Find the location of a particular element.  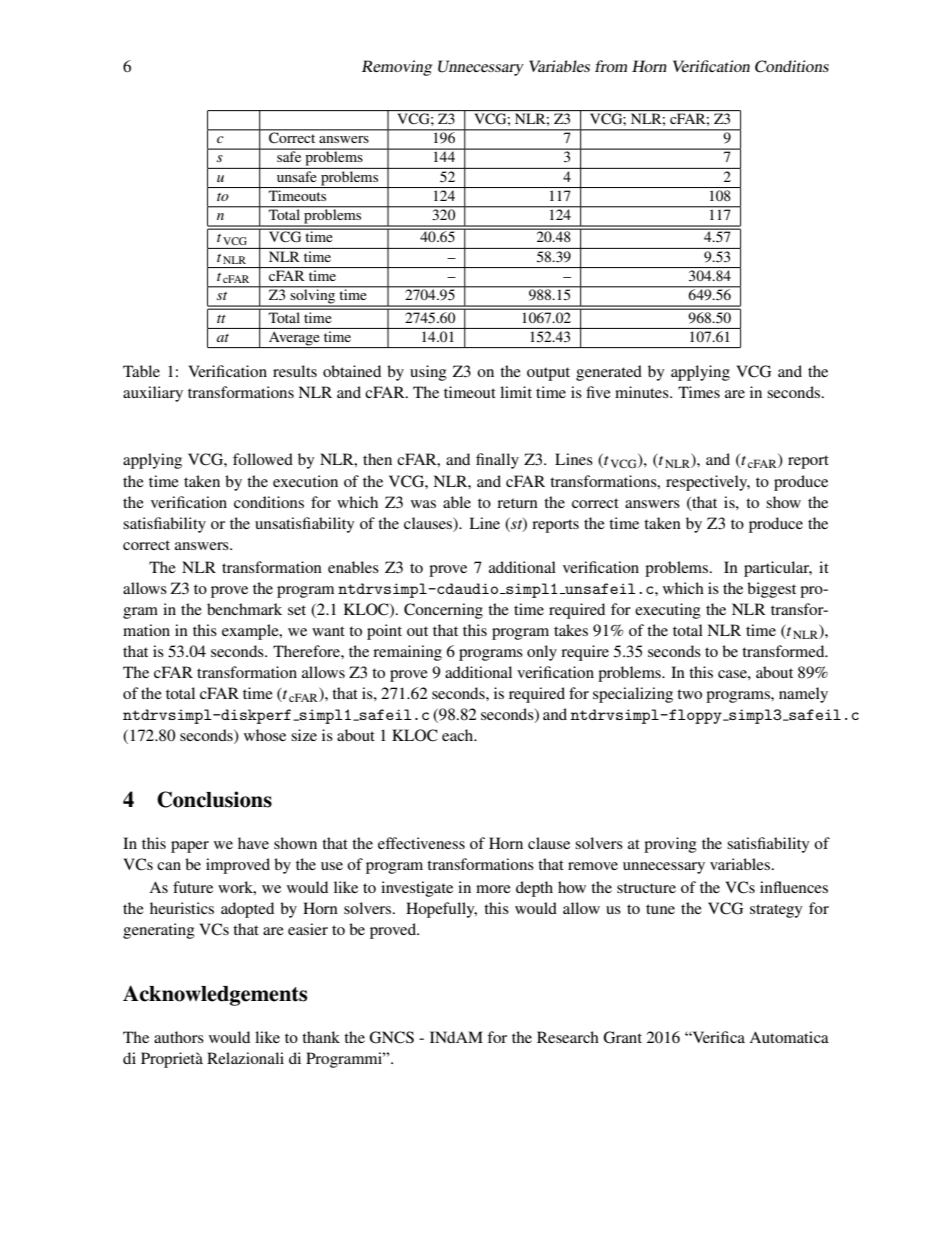

return is located at coordinates (517, 503).
